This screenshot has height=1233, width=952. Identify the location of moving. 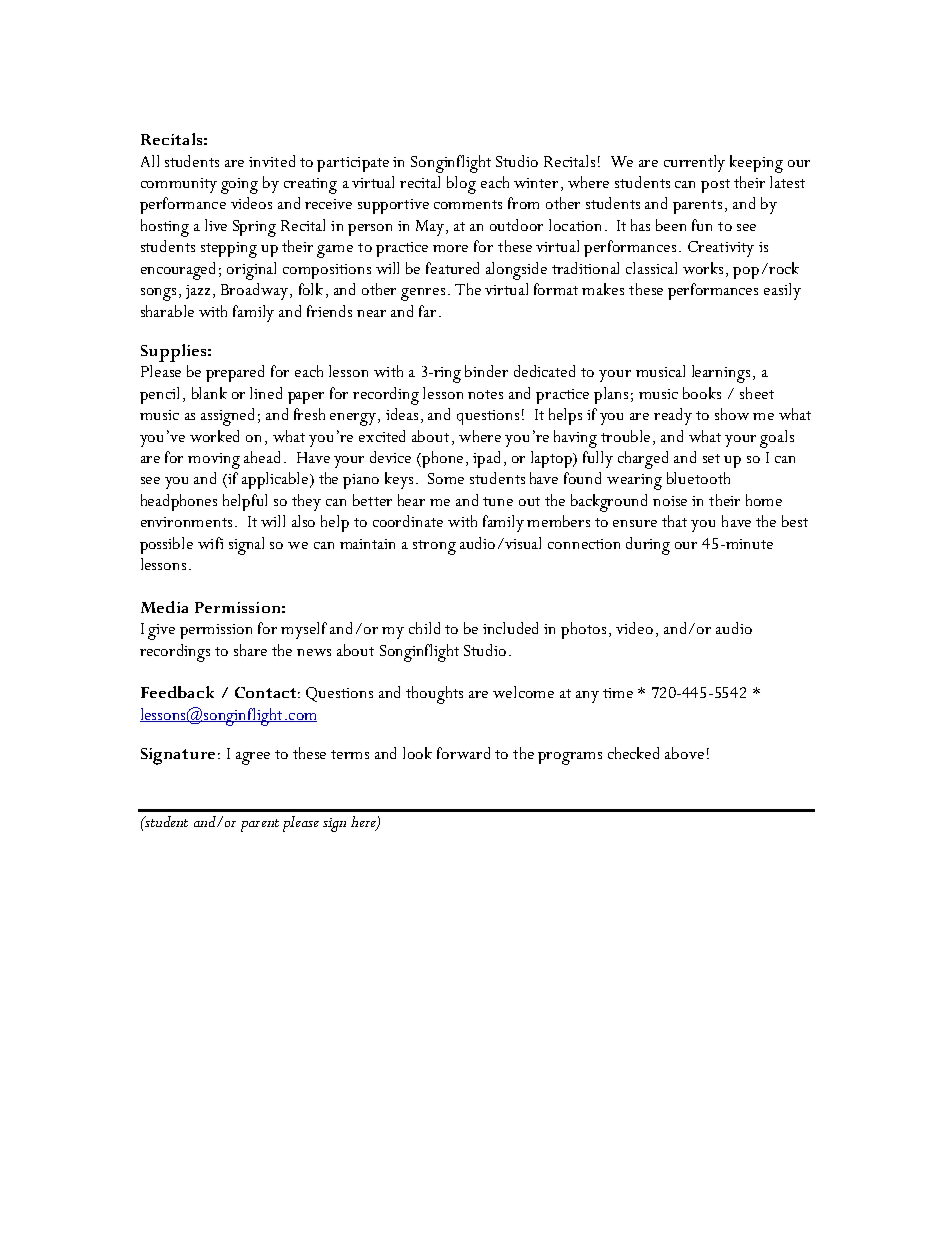
(214, 461).
